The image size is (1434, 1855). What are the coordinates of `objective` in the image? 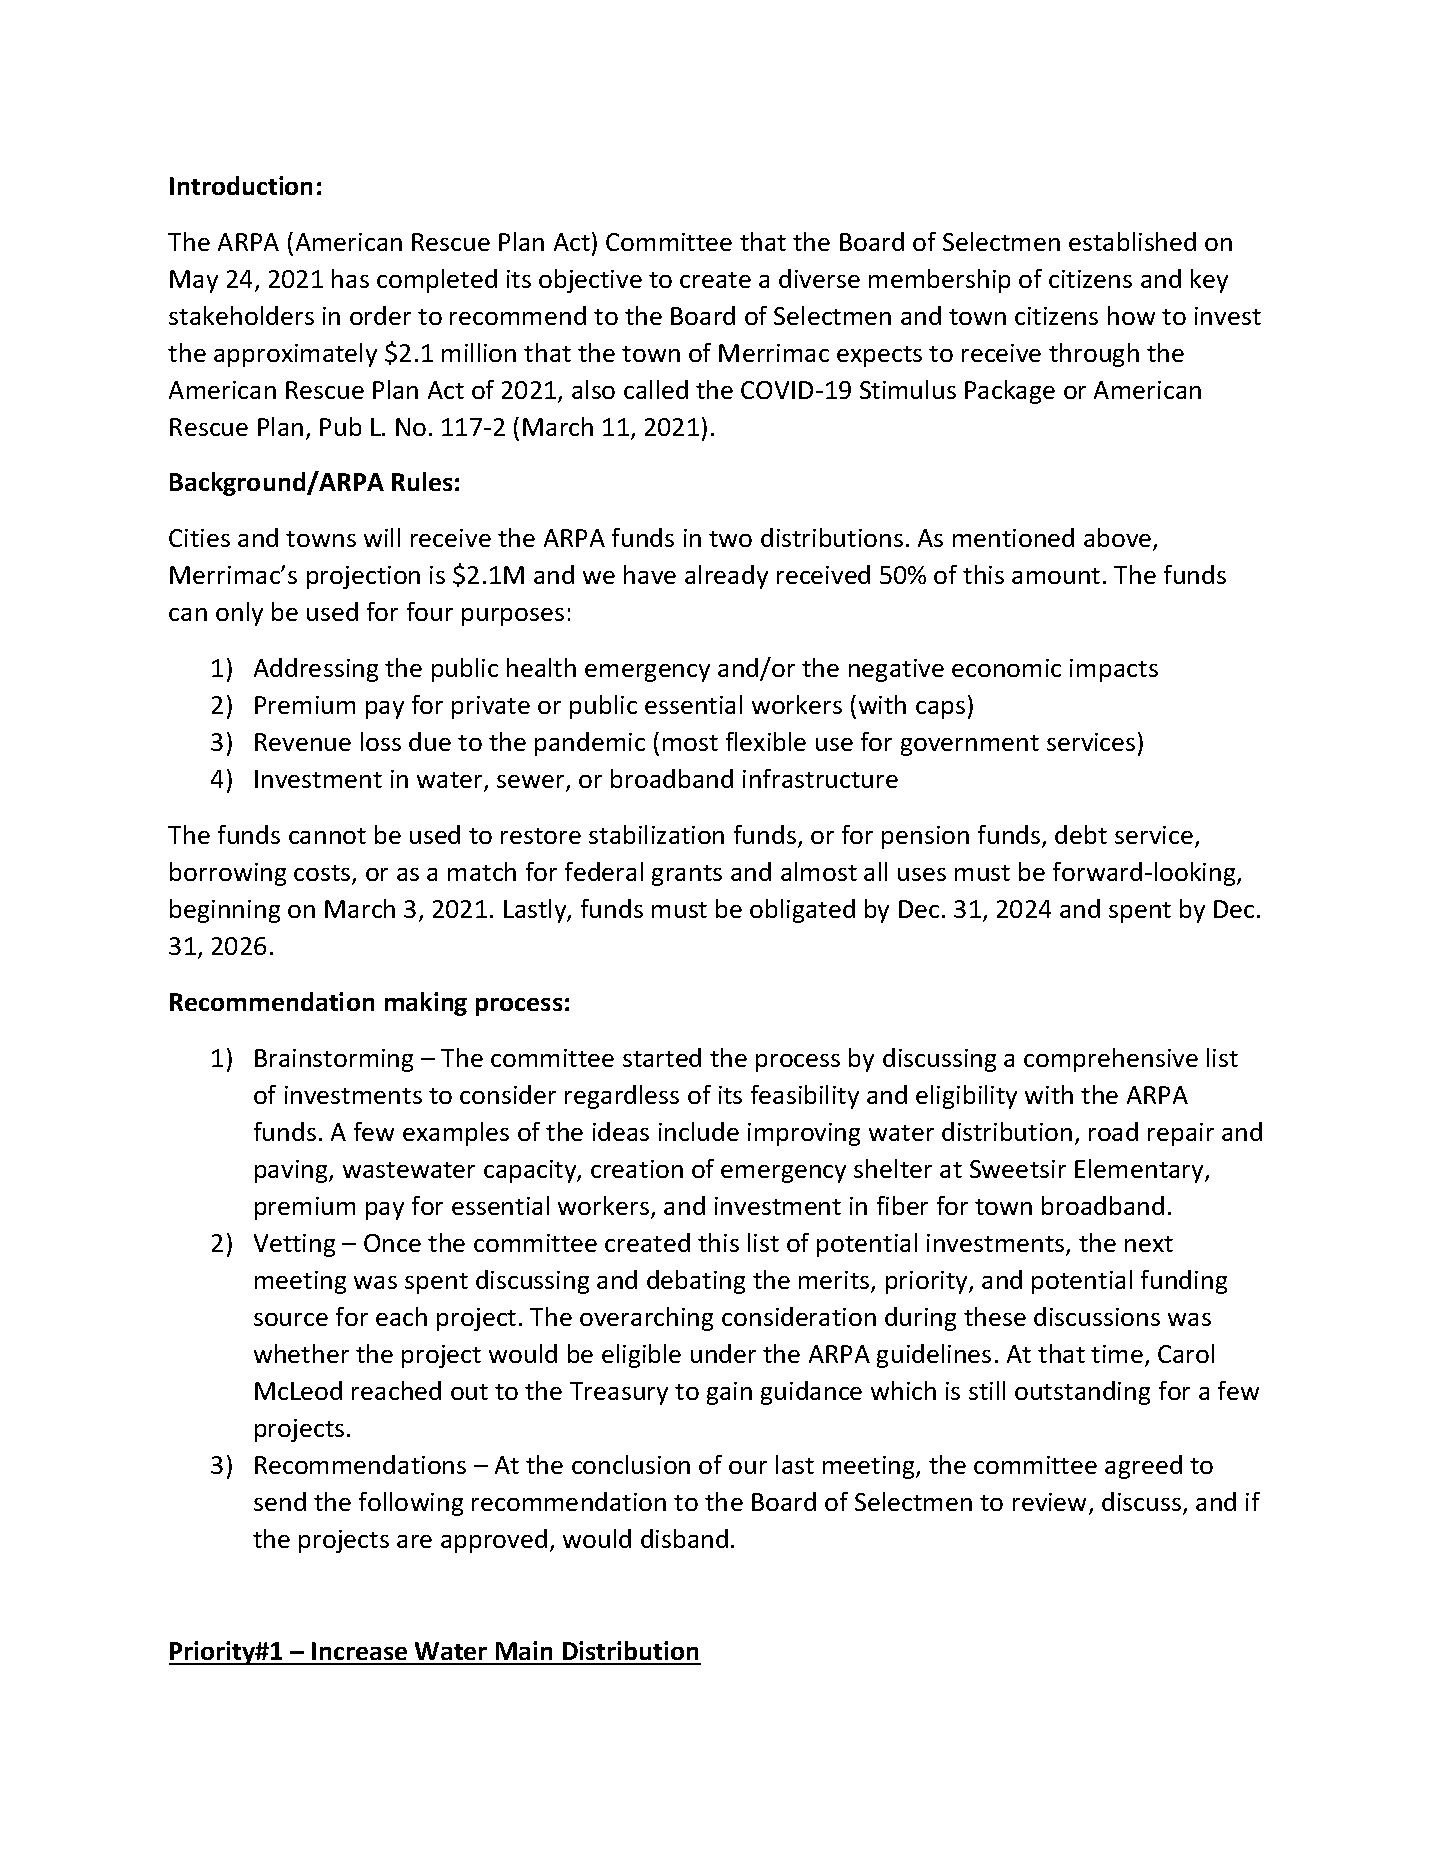 It's located at (590, 281).
